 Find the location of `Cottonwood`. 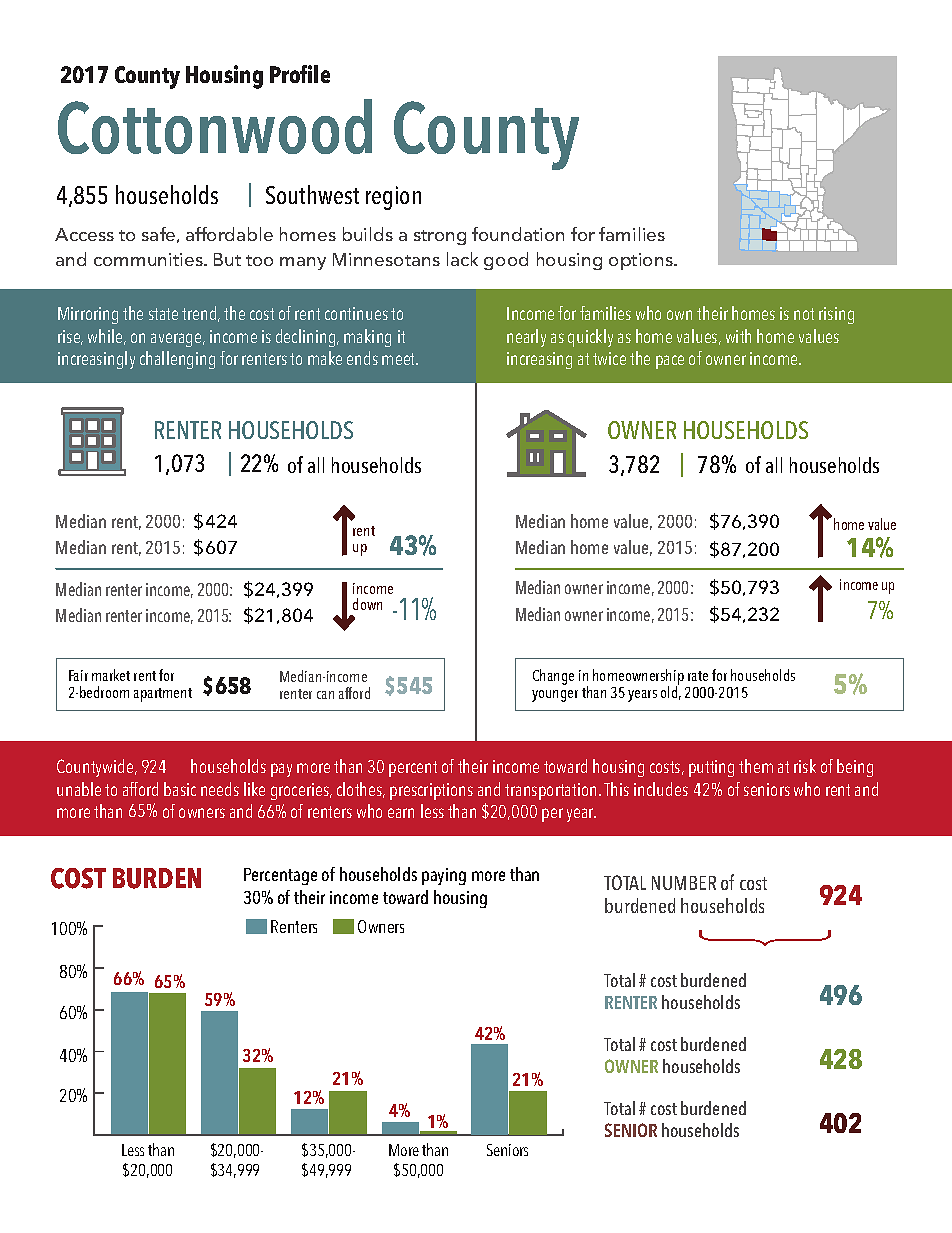

Cottonwood is located at coordinates (215, 126).
